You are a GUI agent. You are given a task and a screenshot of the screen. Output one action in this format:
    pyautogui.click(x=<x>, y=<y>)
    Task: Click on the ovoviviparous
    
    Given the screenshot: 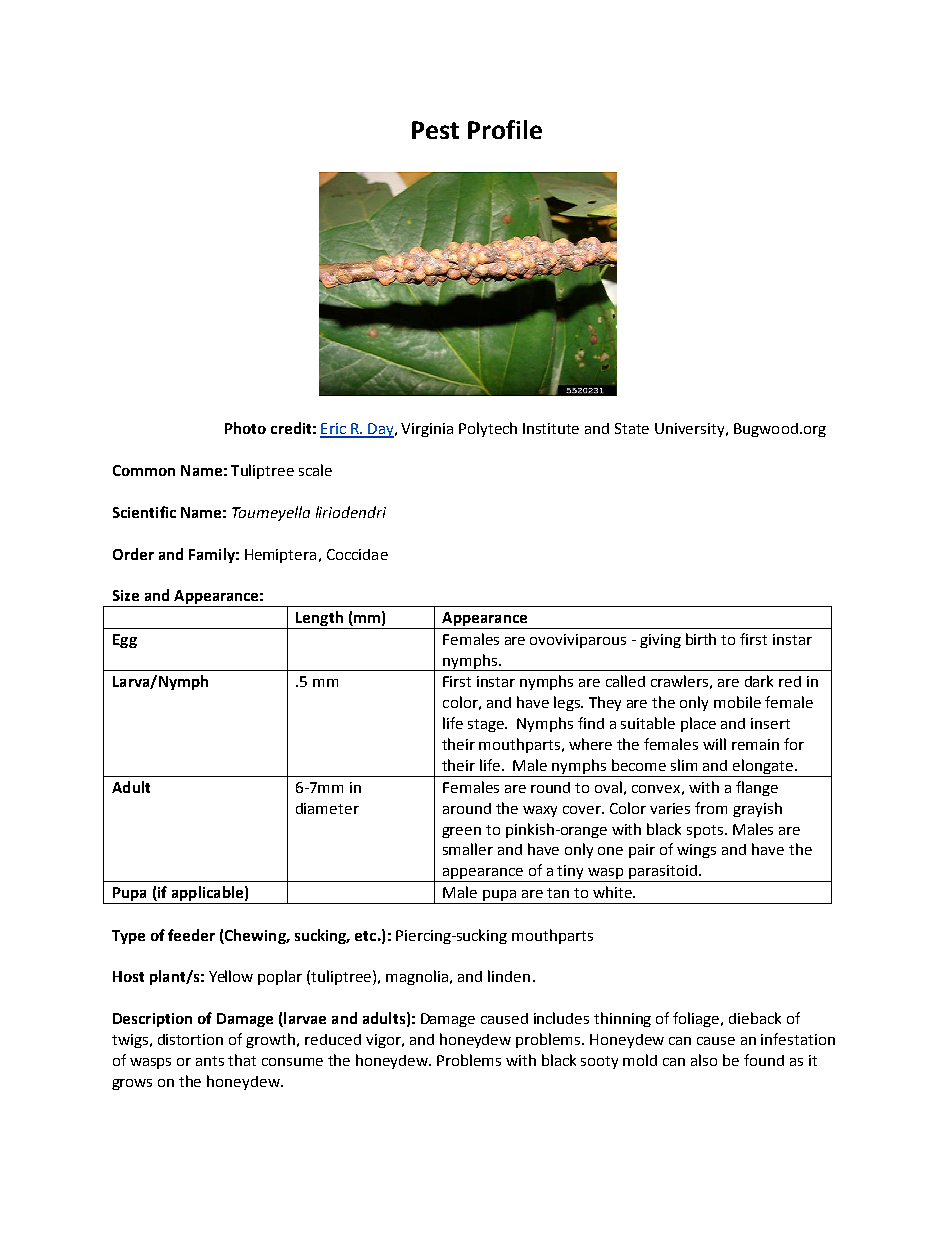 What is the action you would take?
    pyautogui.click(x=578, y=641)
